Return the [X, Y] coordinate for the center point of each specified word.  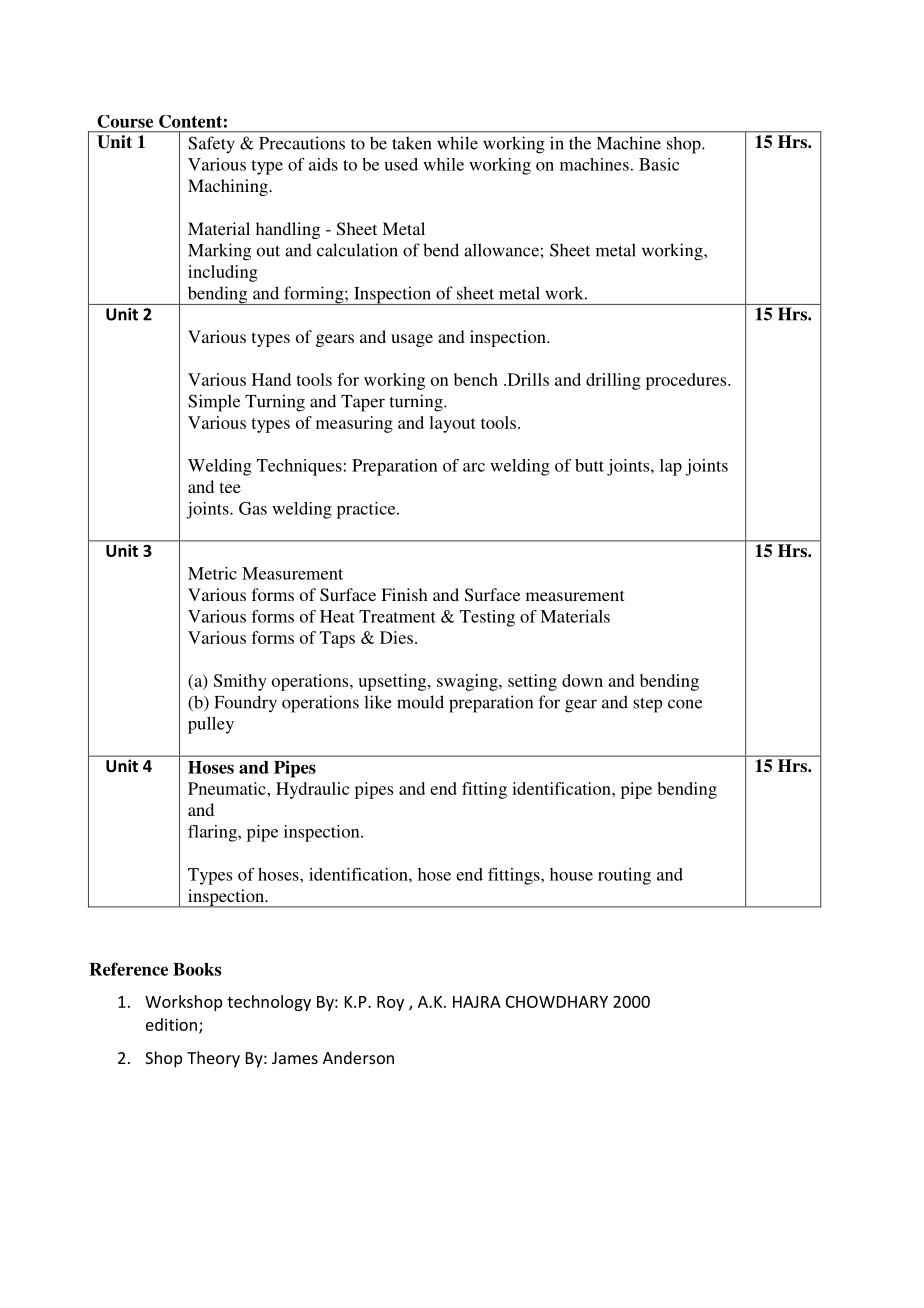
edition [173, 1025]
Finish [404, 594]
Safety [211, 144]
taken [412, 143]
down [582, 680]
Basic [659, 164]
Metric [212, 573]
